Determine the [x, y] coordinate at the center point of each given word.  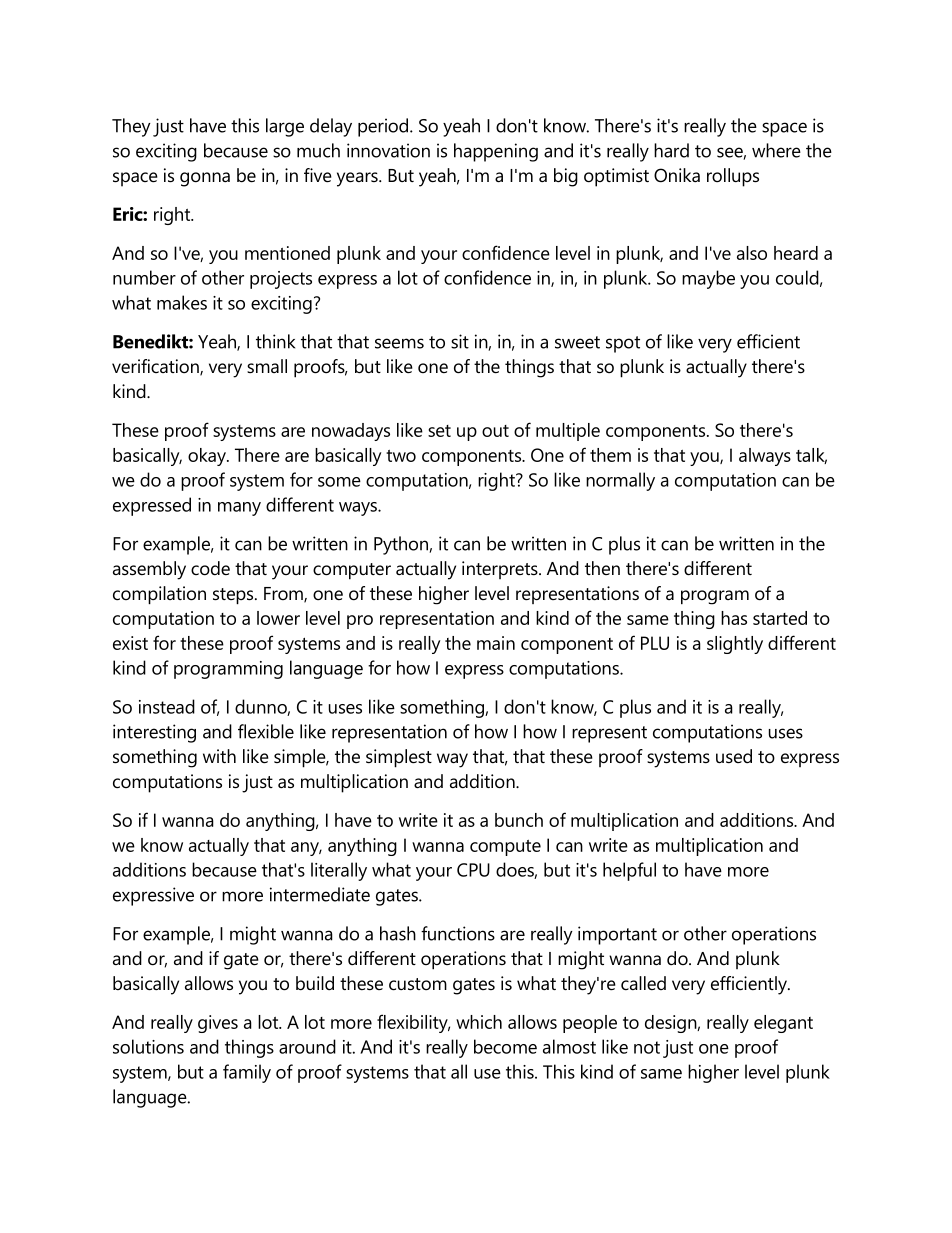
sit [460, 341]
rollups [733, 177]
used [734, 756]
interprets [501, 570]
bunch [519, 820]
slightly [735, 645]
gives [218, 1024]
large [285, 127]
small [267, 366]
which [479, 1022]
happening [496, 152]
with [219, 756]
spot [623, 344]
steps [234, 596]
